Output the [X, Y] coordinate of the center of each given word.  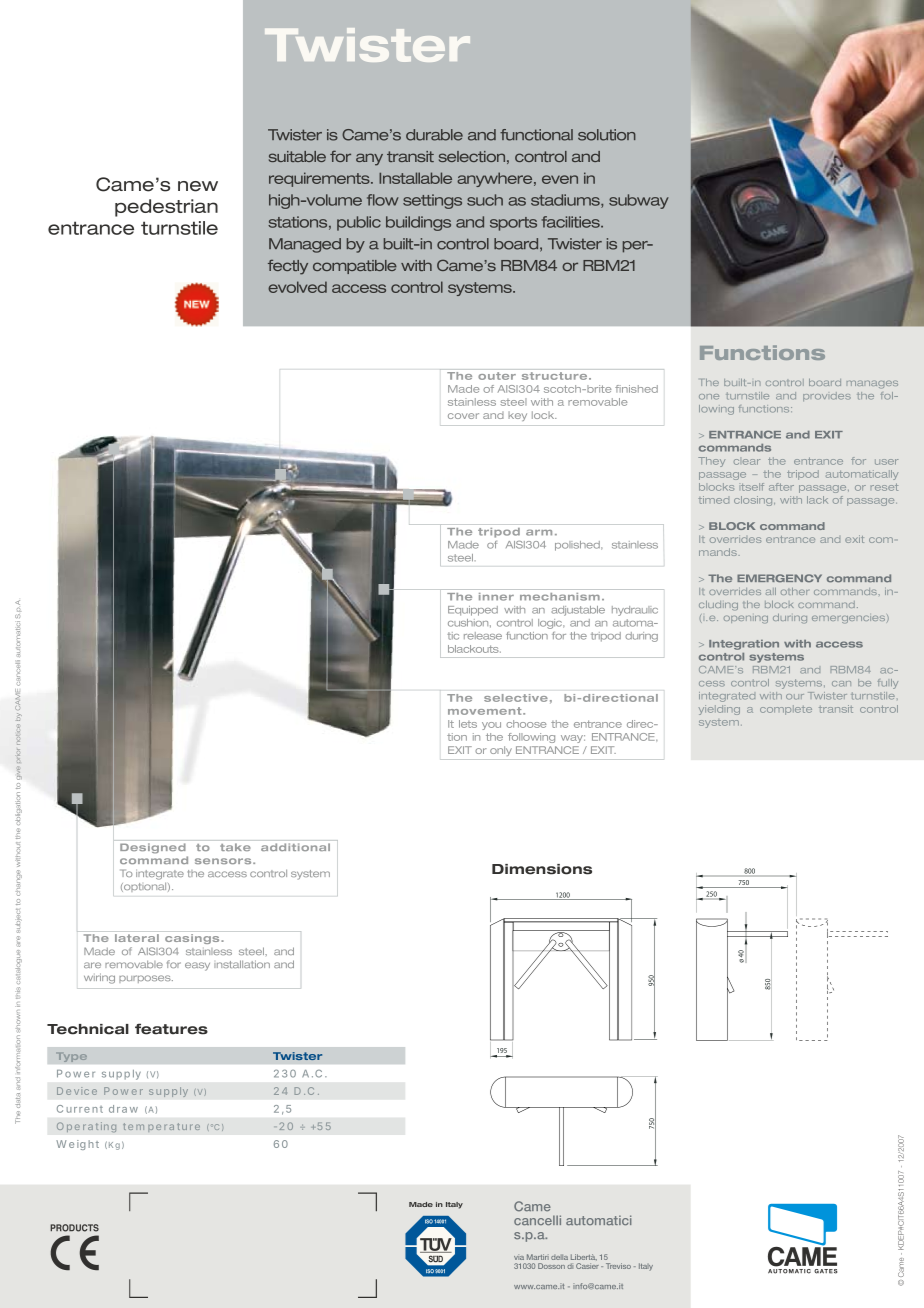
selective [516, 698]
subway [639, 201]
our [795, 697]
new [198, 186]
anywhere [496, 179]
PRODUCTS [74, 1228]
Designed [152, 848]
